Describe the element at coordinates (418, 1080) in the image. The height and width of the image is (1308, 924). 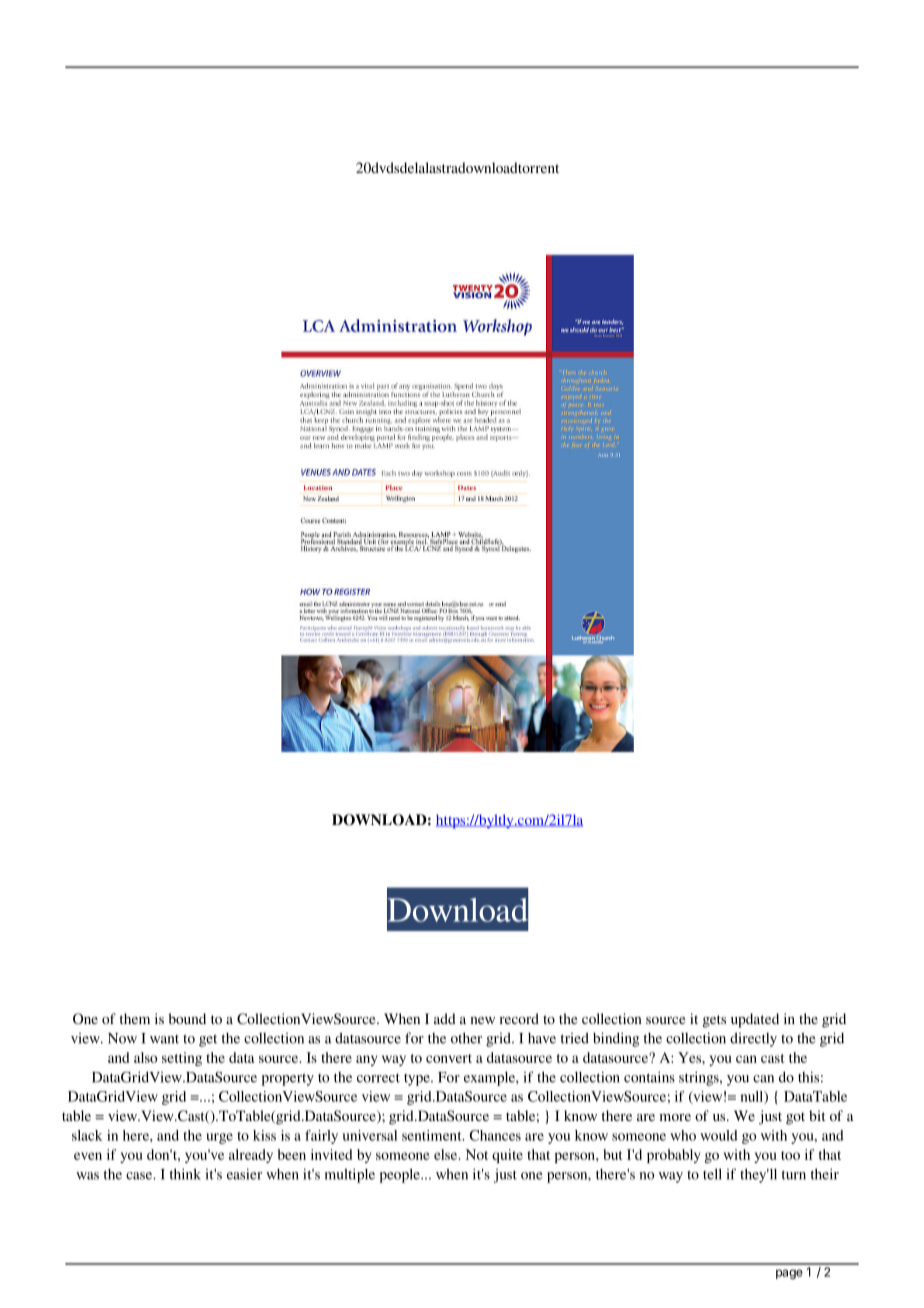
I see `type` at that location.
